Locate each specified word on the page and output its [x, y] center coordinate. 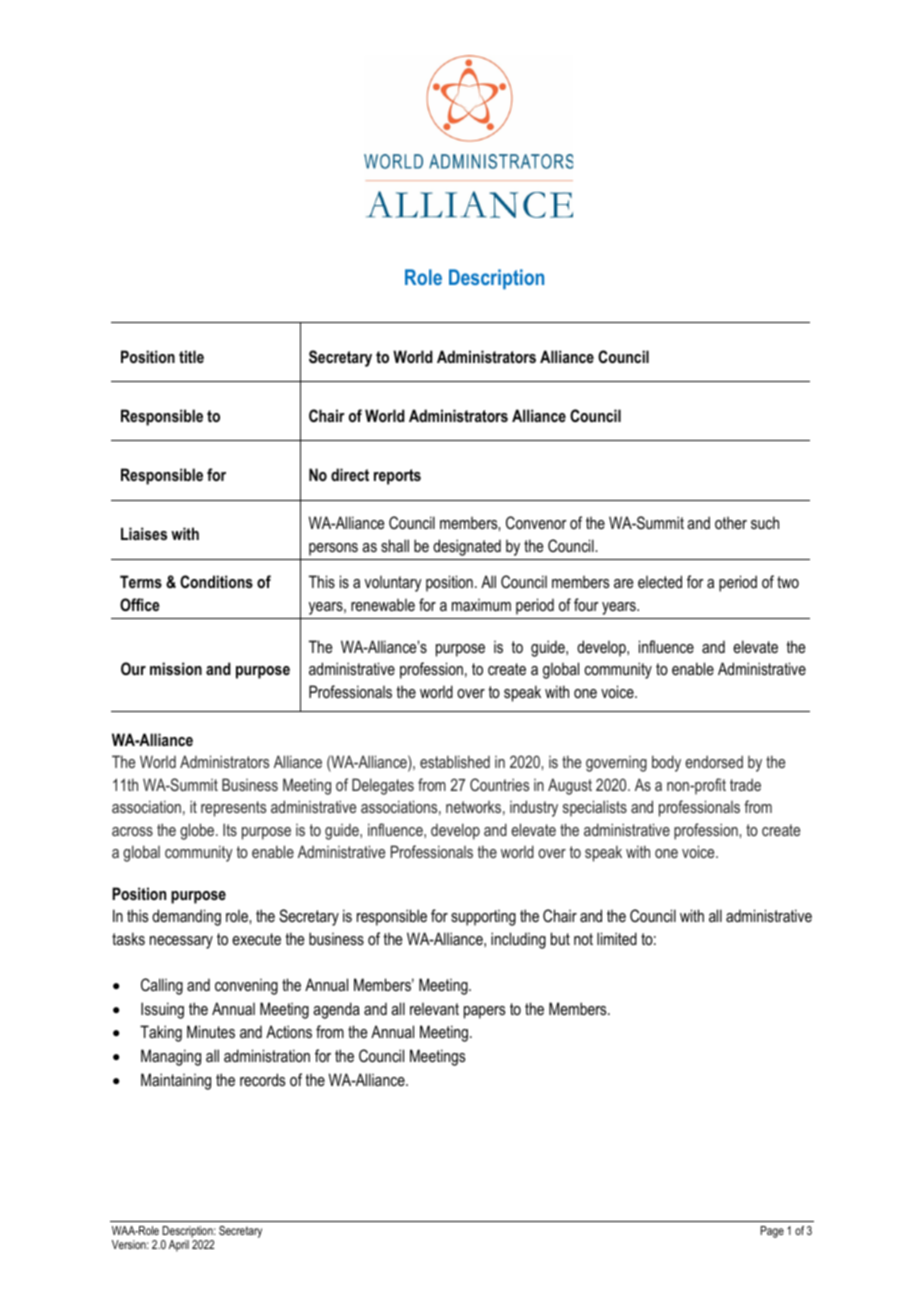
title [191, 356]
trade [745, 784]
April [179, 1246]
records [262, 1079]
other [731, 523]
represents [233, 809]
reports [397, 477]
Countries [499, 784]
